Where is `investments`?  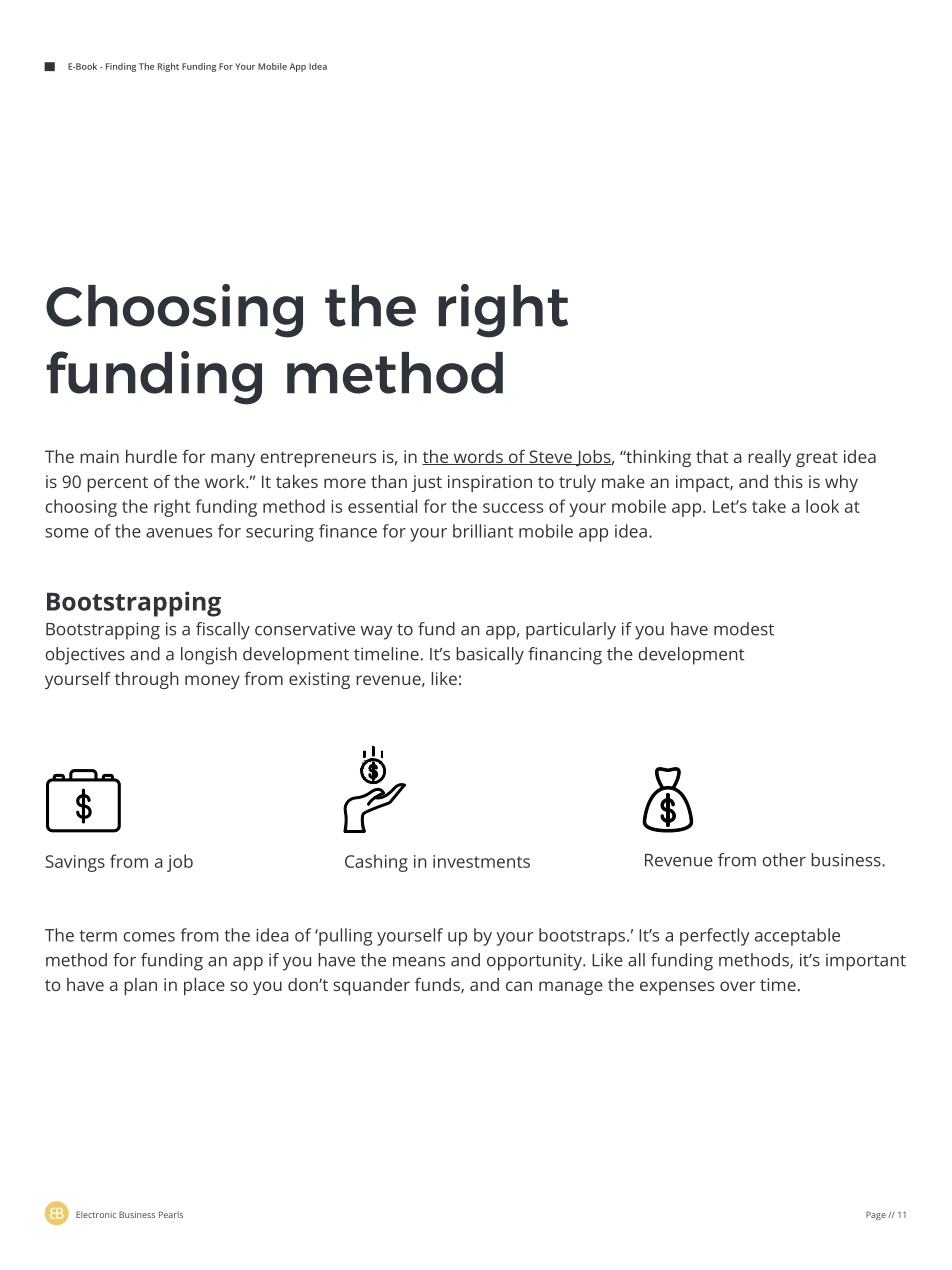 investments is located at coordinates (481, 861).
